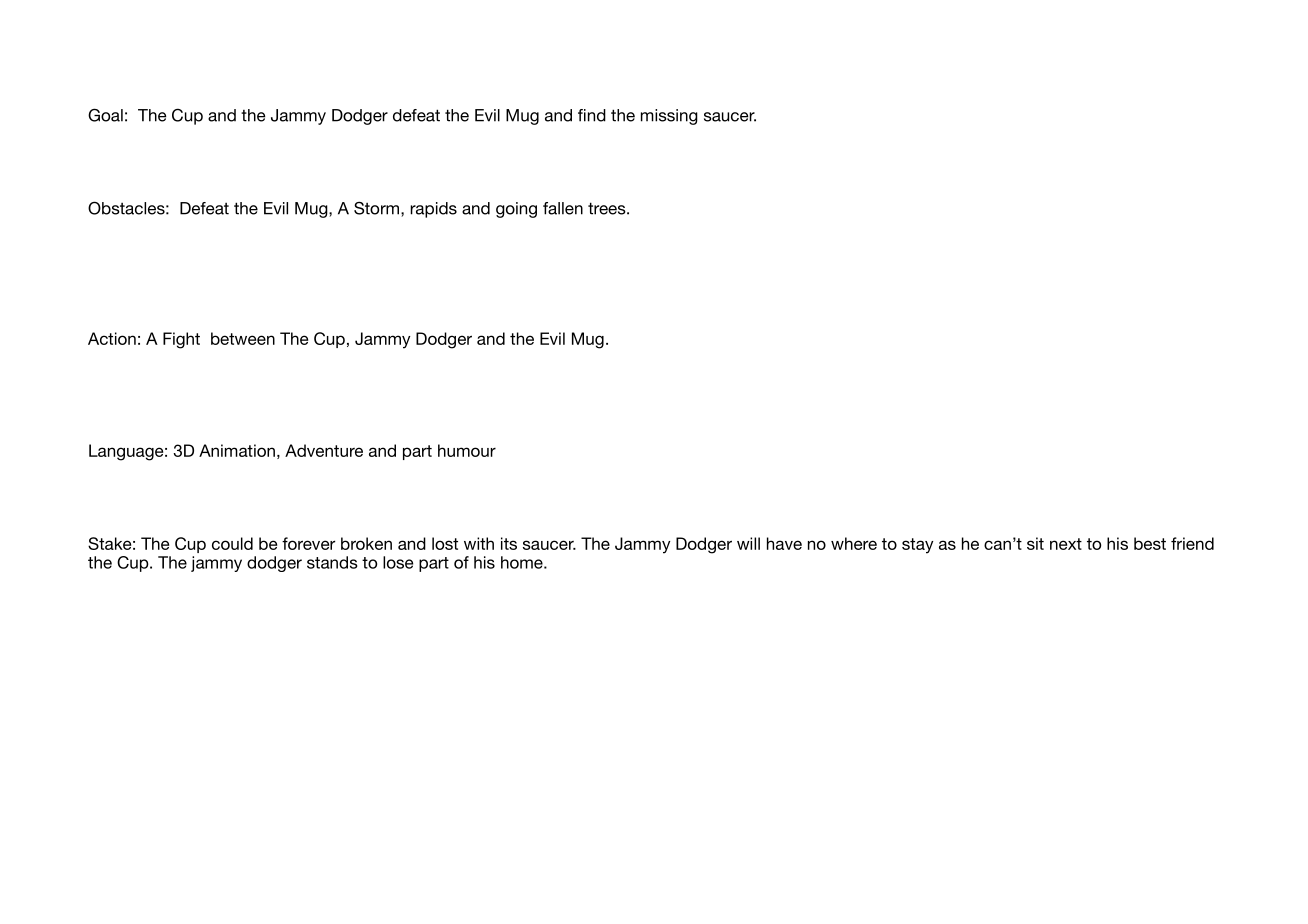 Image resolution: width=1308 pixels, height=924 pixels. I want to click on humour, so click(467, 450).
